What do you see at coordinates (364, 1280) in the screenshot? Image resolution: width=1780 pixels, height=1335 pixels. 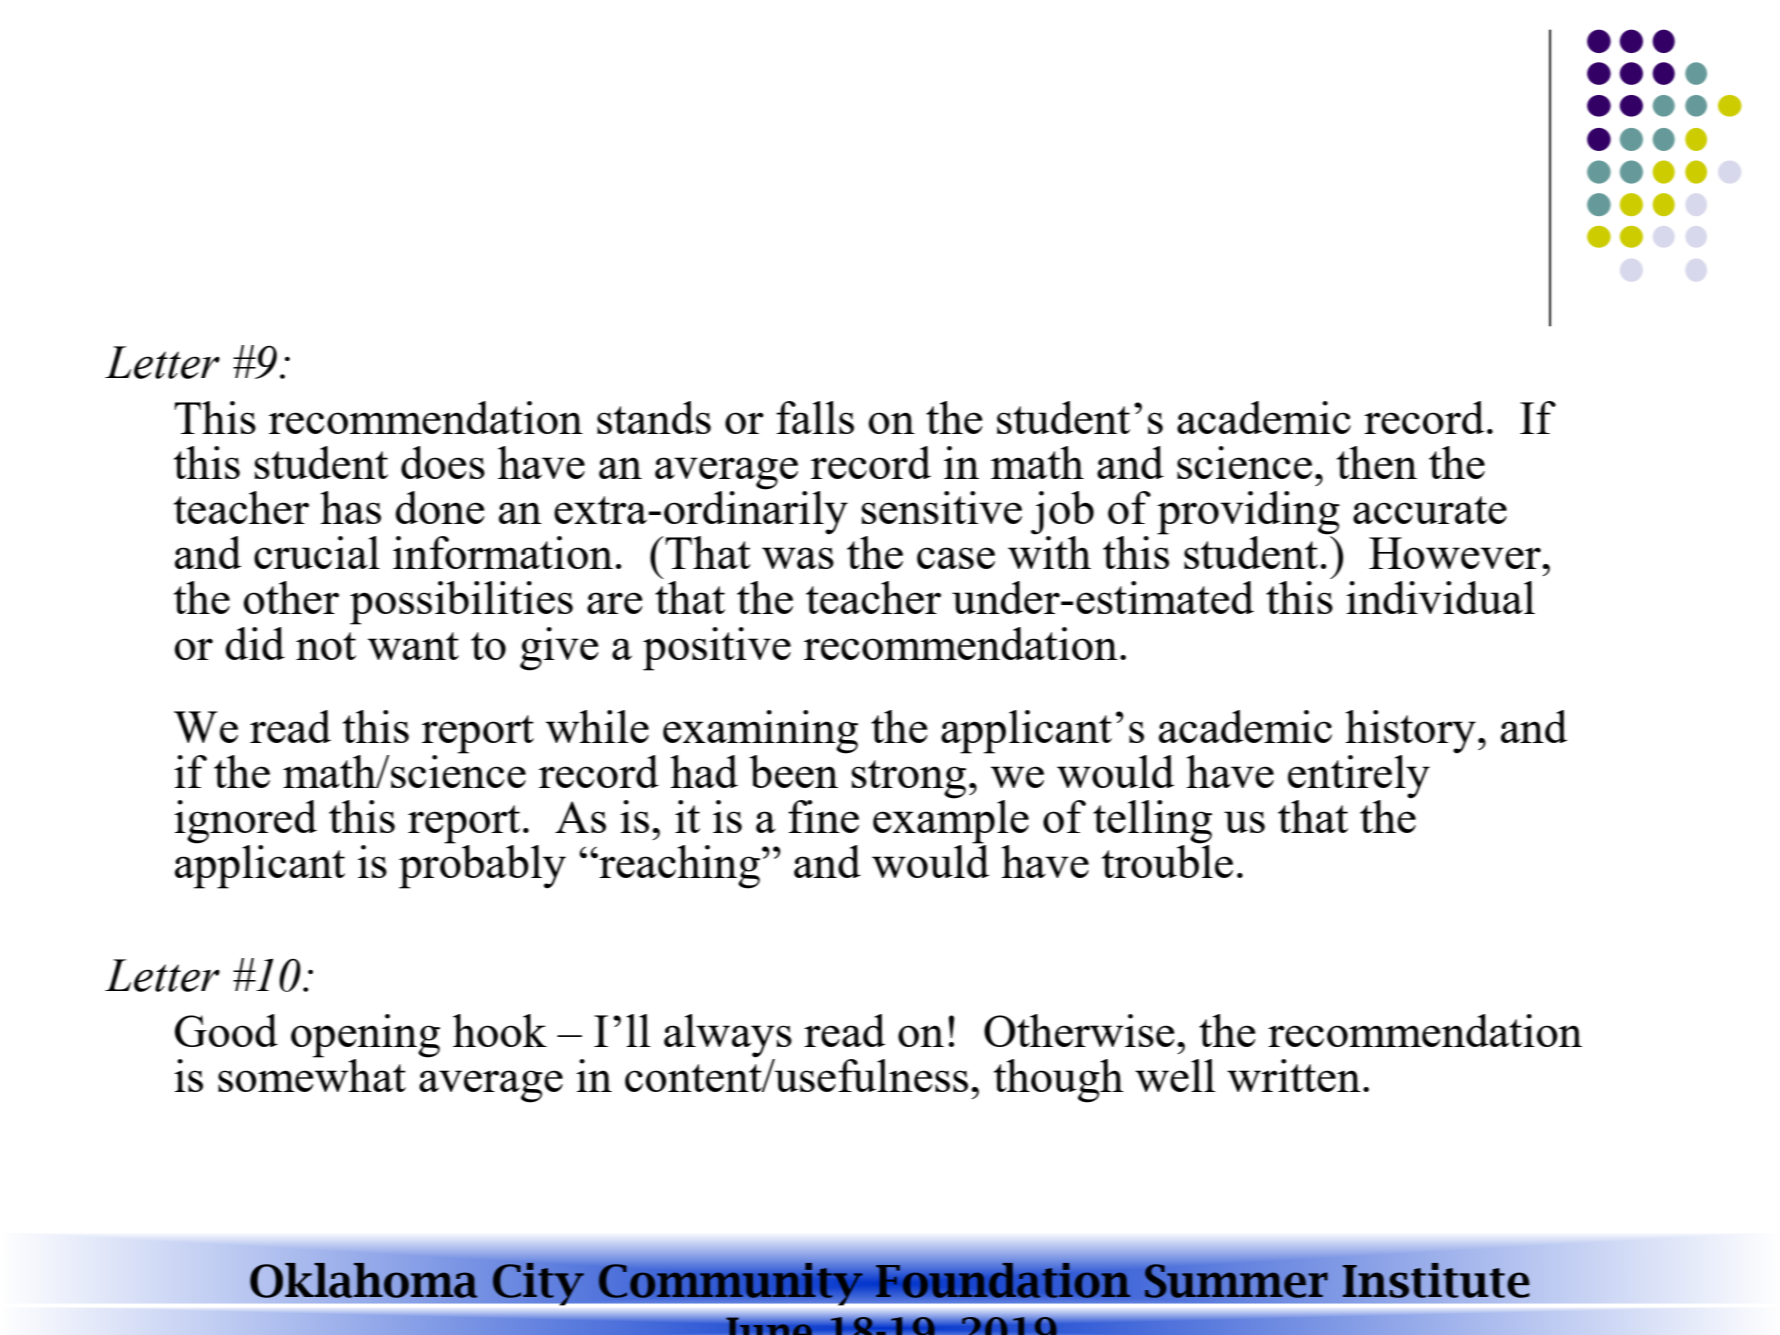 I see `Oklahoma` at bounding box center [364, 1280].
